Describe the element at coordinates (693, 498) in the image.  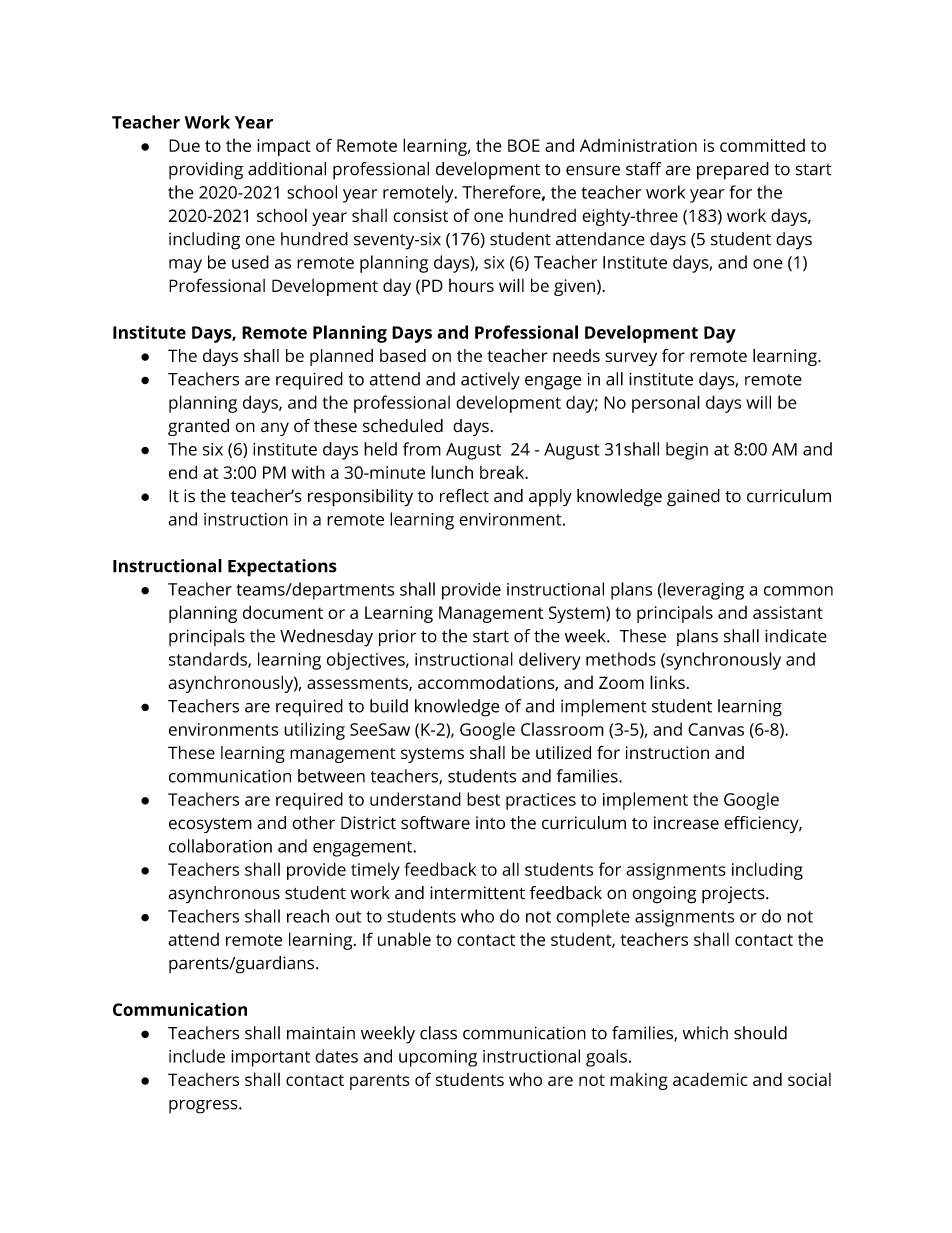
I see `gained` at that location.
